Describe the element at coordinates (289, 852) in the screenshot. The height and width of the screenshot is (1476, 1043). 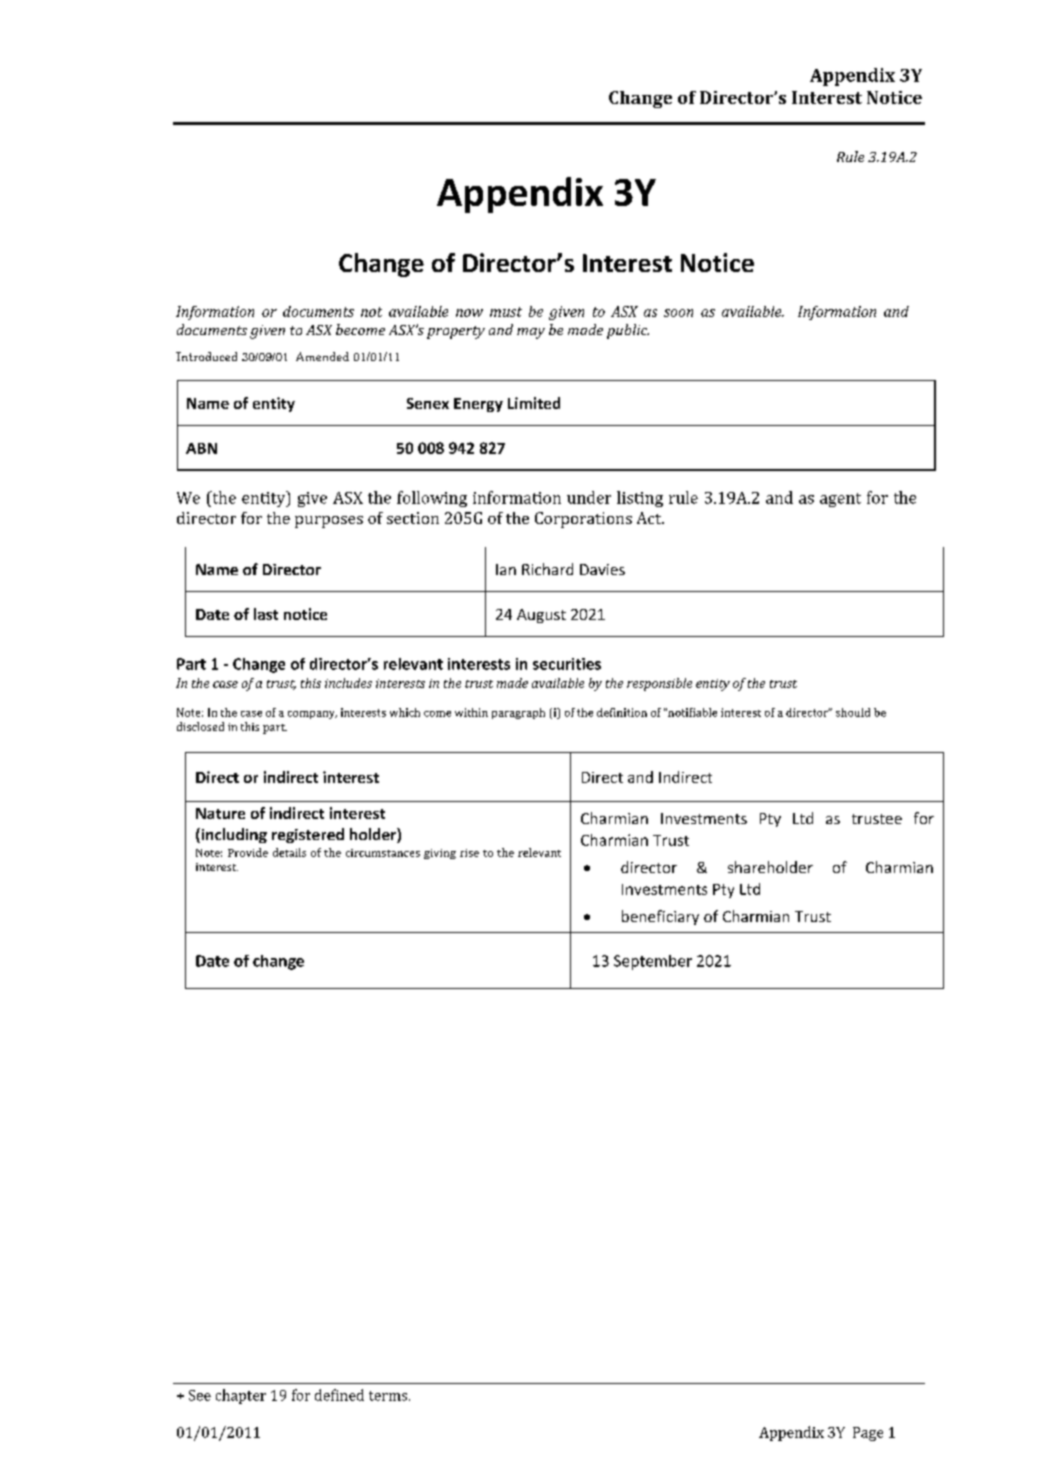
I see `details` at that location.
